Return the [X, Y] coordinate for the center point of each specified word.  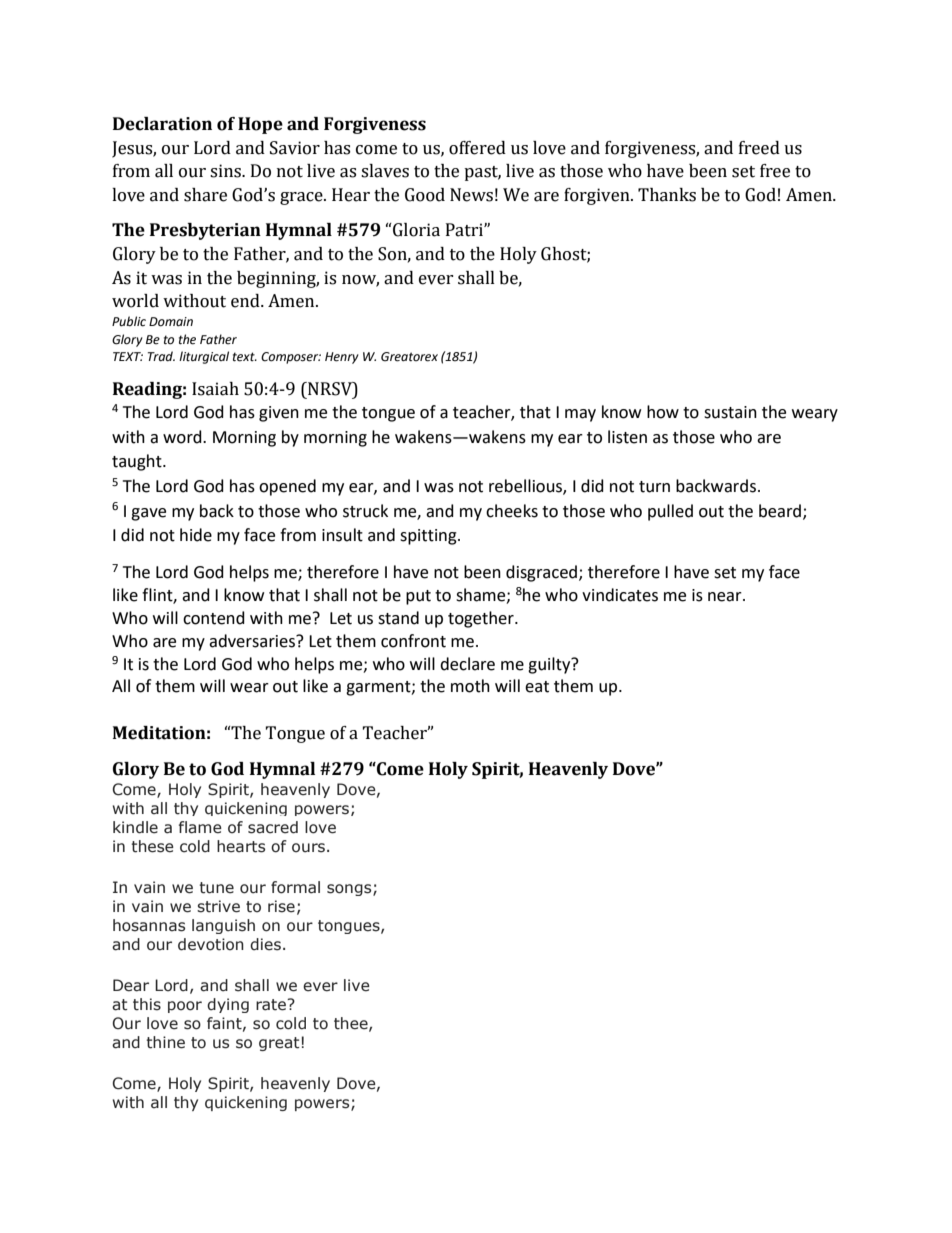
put [418, 597]
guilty [550, 665]
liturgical [204, 357]
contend [214, 618]
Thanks [667, 195]
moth [470, 686]
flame [200, 827]
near [726, 597]
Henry [342, 358]
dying [228, 1005]
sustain [730, 412]
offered [477, 148]
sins [226, 171]
